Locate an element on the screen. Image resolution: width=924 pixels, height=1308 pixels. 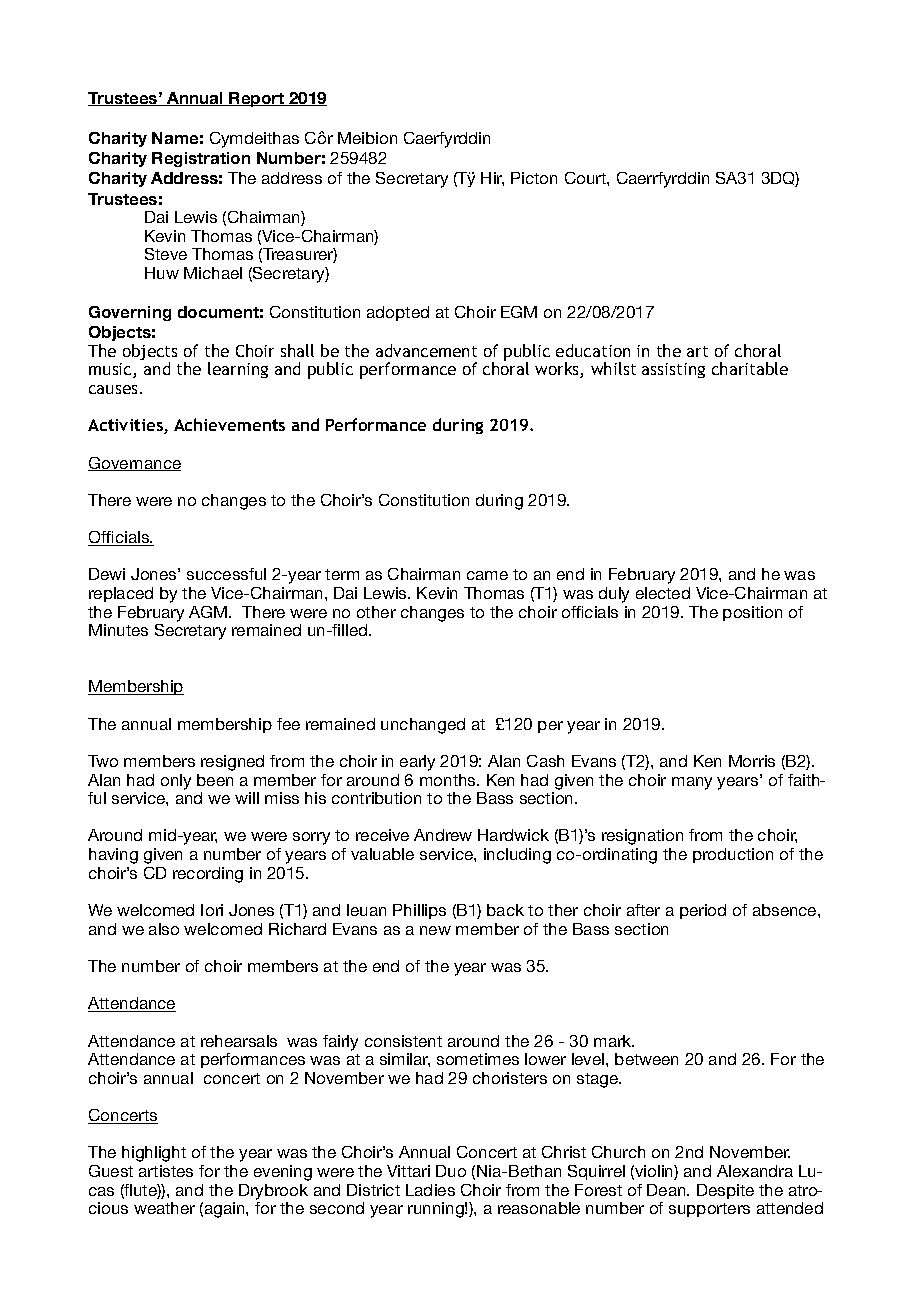
Picton is located at coordinates (534, 178).
